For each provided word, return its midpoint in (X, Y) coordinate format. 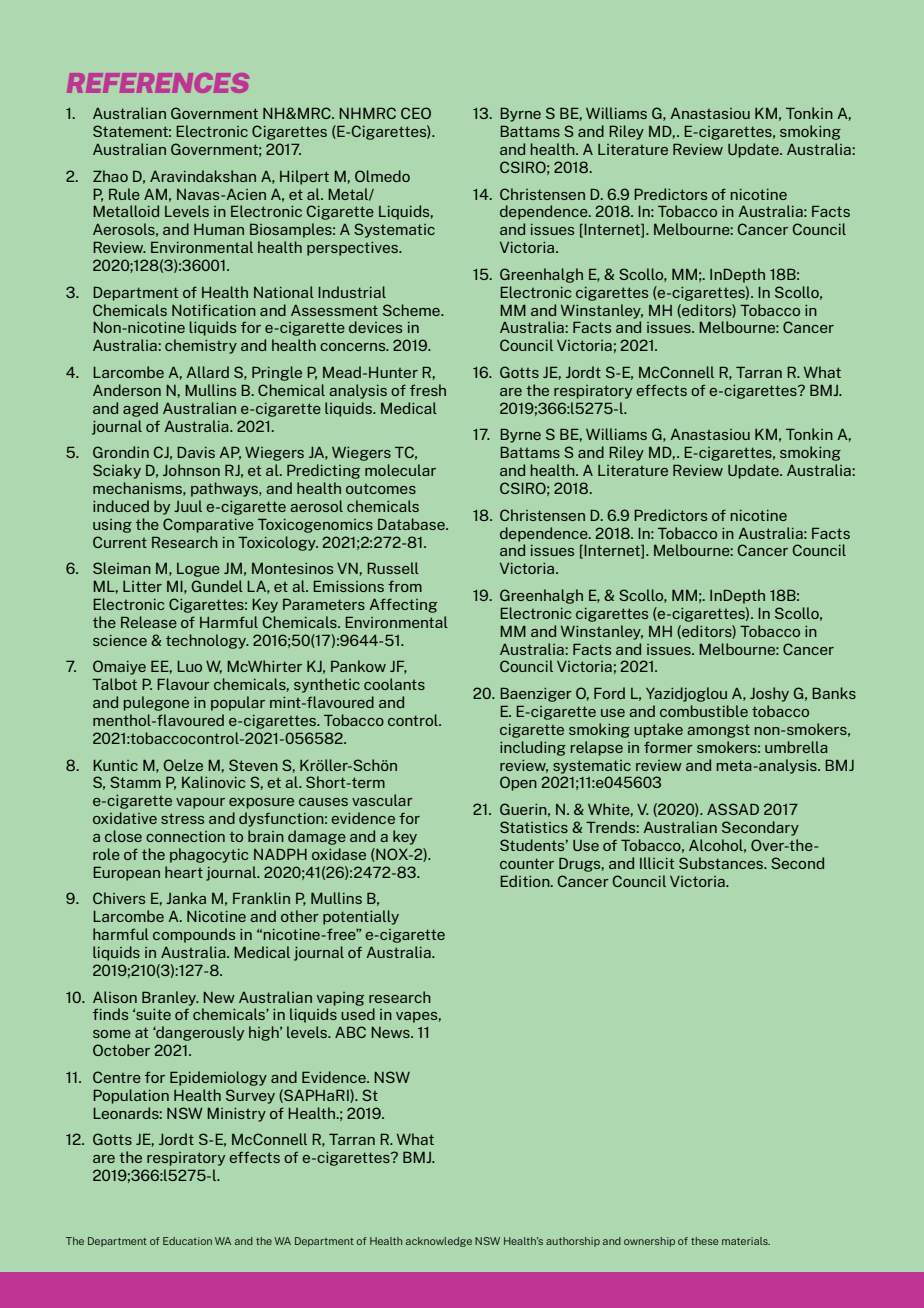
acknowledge (439, 1242)
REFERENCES (158, 83)
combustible (704, 711)
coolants (394, 684)
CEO (416, 113)
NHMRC (367, 113)
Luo (189, 666)
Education (187, 1241)
